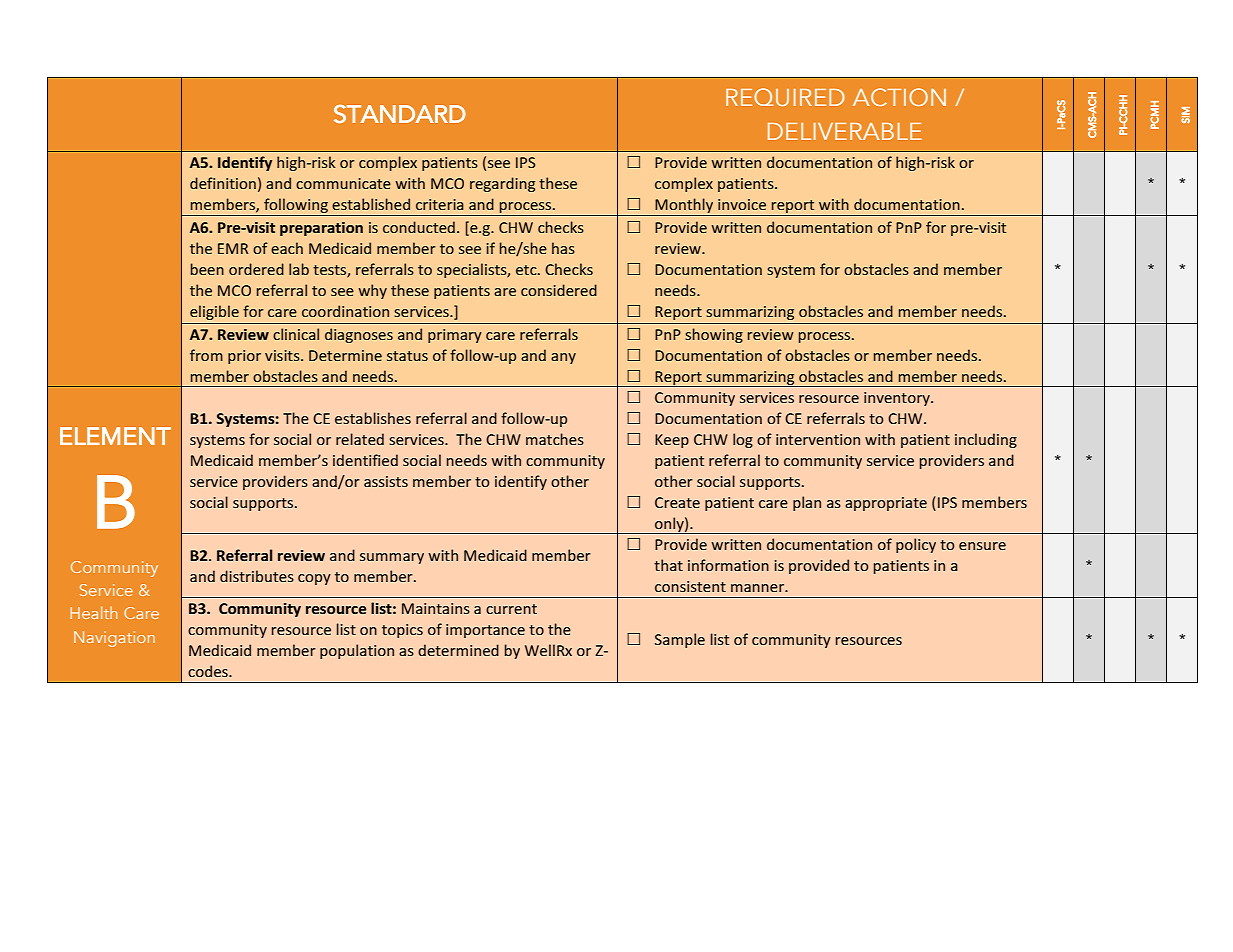 The height and width of the screenshot is (952, 1233). Describe the element at coordinates (899, 97) in the screenshot. I see `ACTION` at that location.
